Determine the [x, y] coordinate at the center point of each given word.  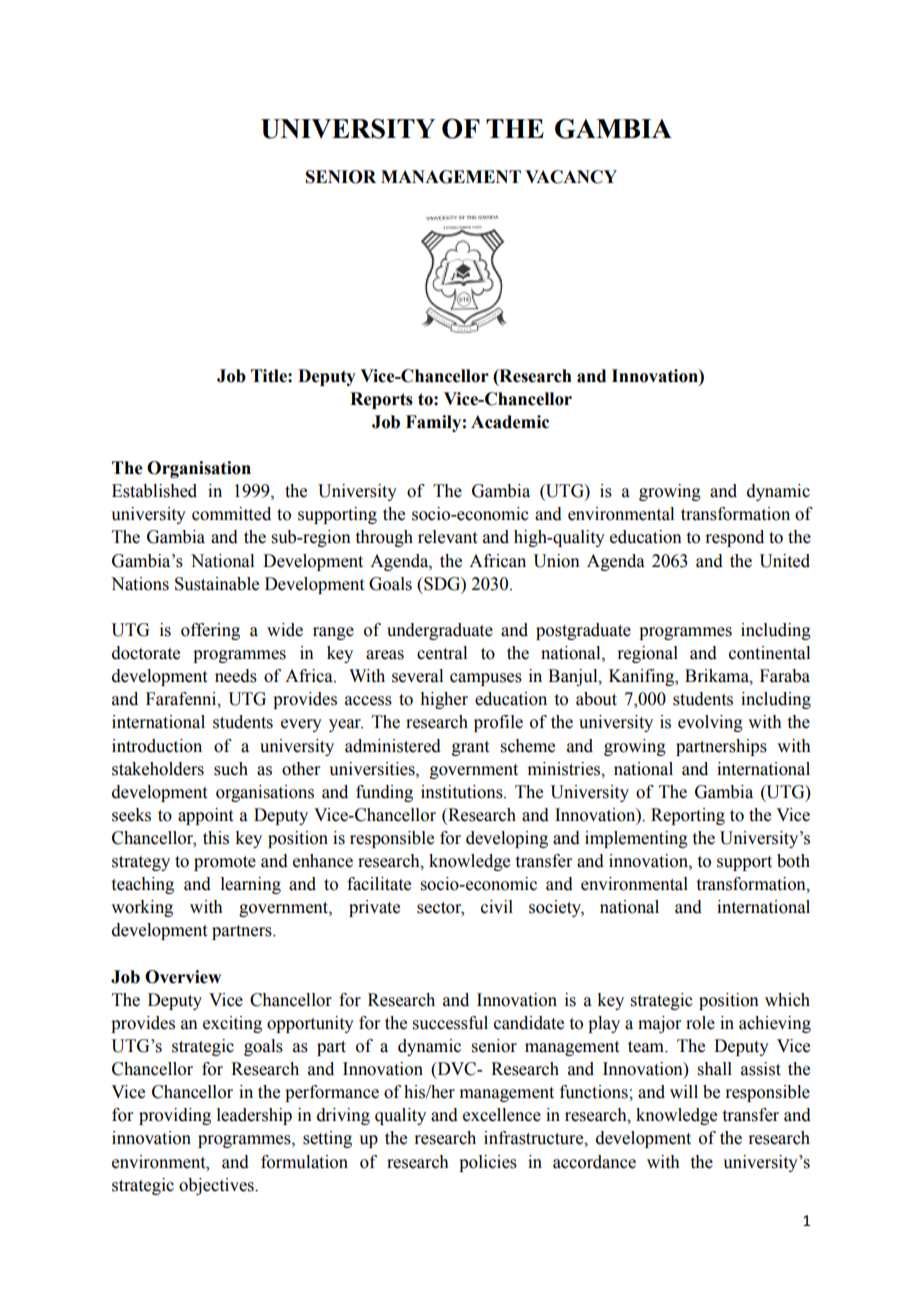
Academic [510, 422]
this [216, 838]
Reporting [688, 816]
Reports [381, 400]
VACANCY [571, 177]
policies [488, 1163]
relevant [447, 537]
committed [231, 514]
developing [507, 839]
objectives [217, 1186]
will [684, 1091]
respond [734, 538]
